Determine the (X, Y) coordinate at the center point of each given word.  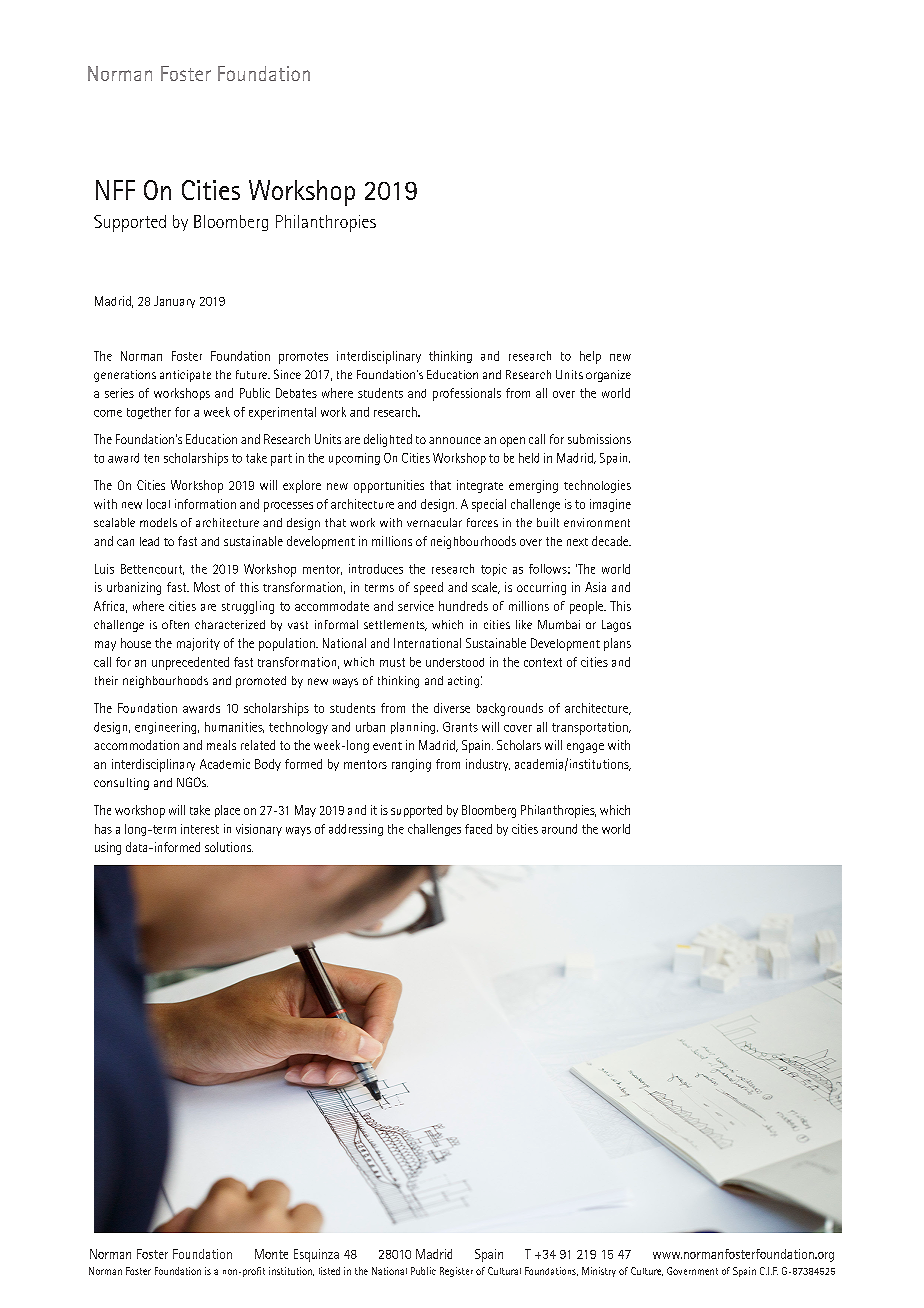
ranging (411, 765)
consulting (121, 784)
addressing (356, 830)
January (174, 302)
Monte (271, 1254)
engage (585, 748)
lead (149, 541)
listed (329, 1271)
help (590, 357)
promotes (303, 358)
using (108, 848)
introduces (376, 569)
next (577, 542)
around (559, 829)
